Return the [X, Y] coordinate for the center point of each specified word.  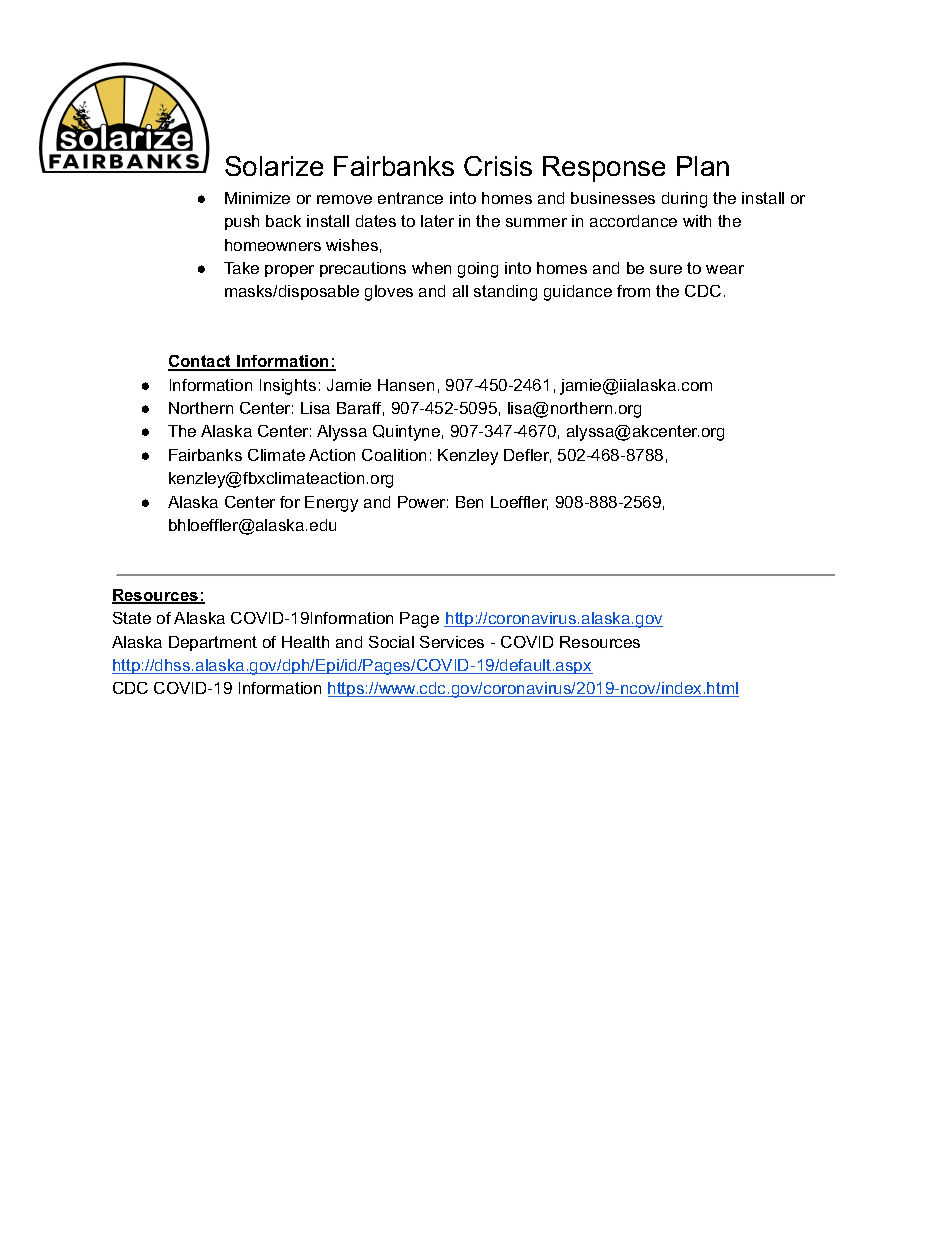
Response [604, 169]
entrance [410, 198]
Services [452, 642]
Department [213, 643]
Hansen [406, 385]
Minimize [257, 198]
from [633, 291]
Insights [288, 387]
